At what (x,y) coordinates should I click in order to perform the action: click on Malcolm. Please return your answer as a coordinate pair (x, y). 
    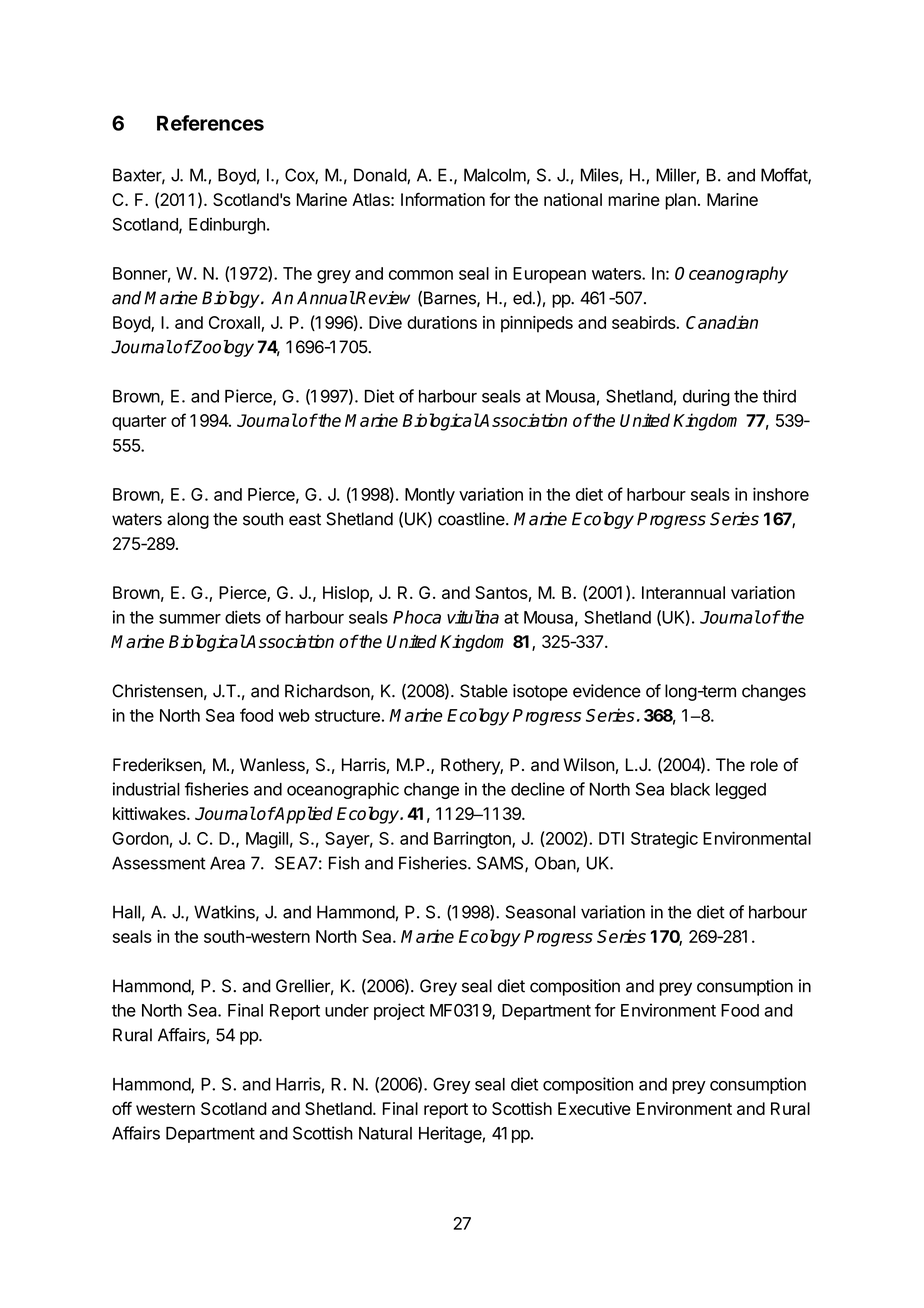
    Looking at the image, I should click on (495, 175).
